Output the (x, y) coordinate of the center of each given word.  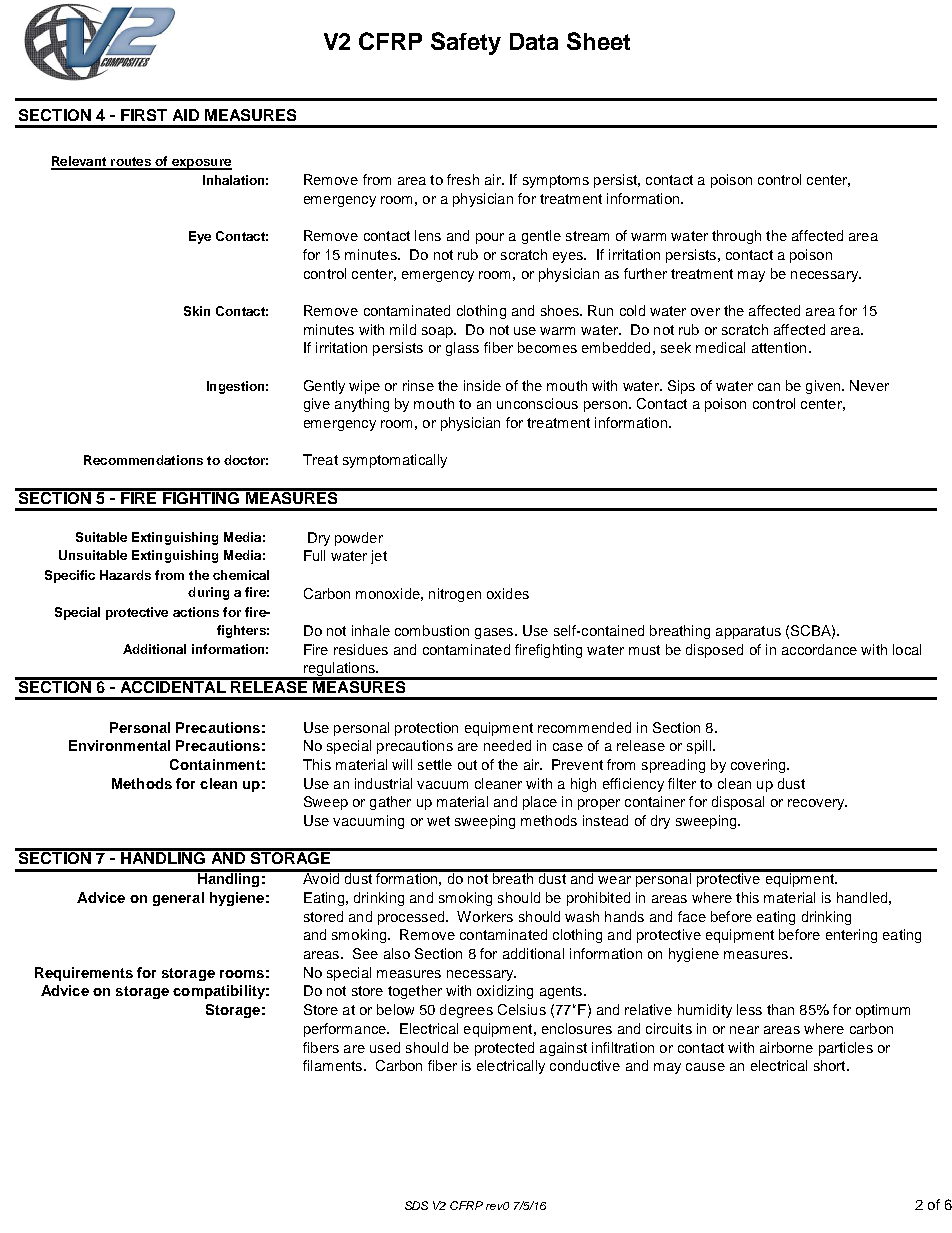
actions (196, 612)
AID (186, 115)
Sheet (598, 41)
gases (495, 633)
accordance (819, 649)
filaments (332, 1065)
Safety (466, 43)
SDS (416, 1205)
